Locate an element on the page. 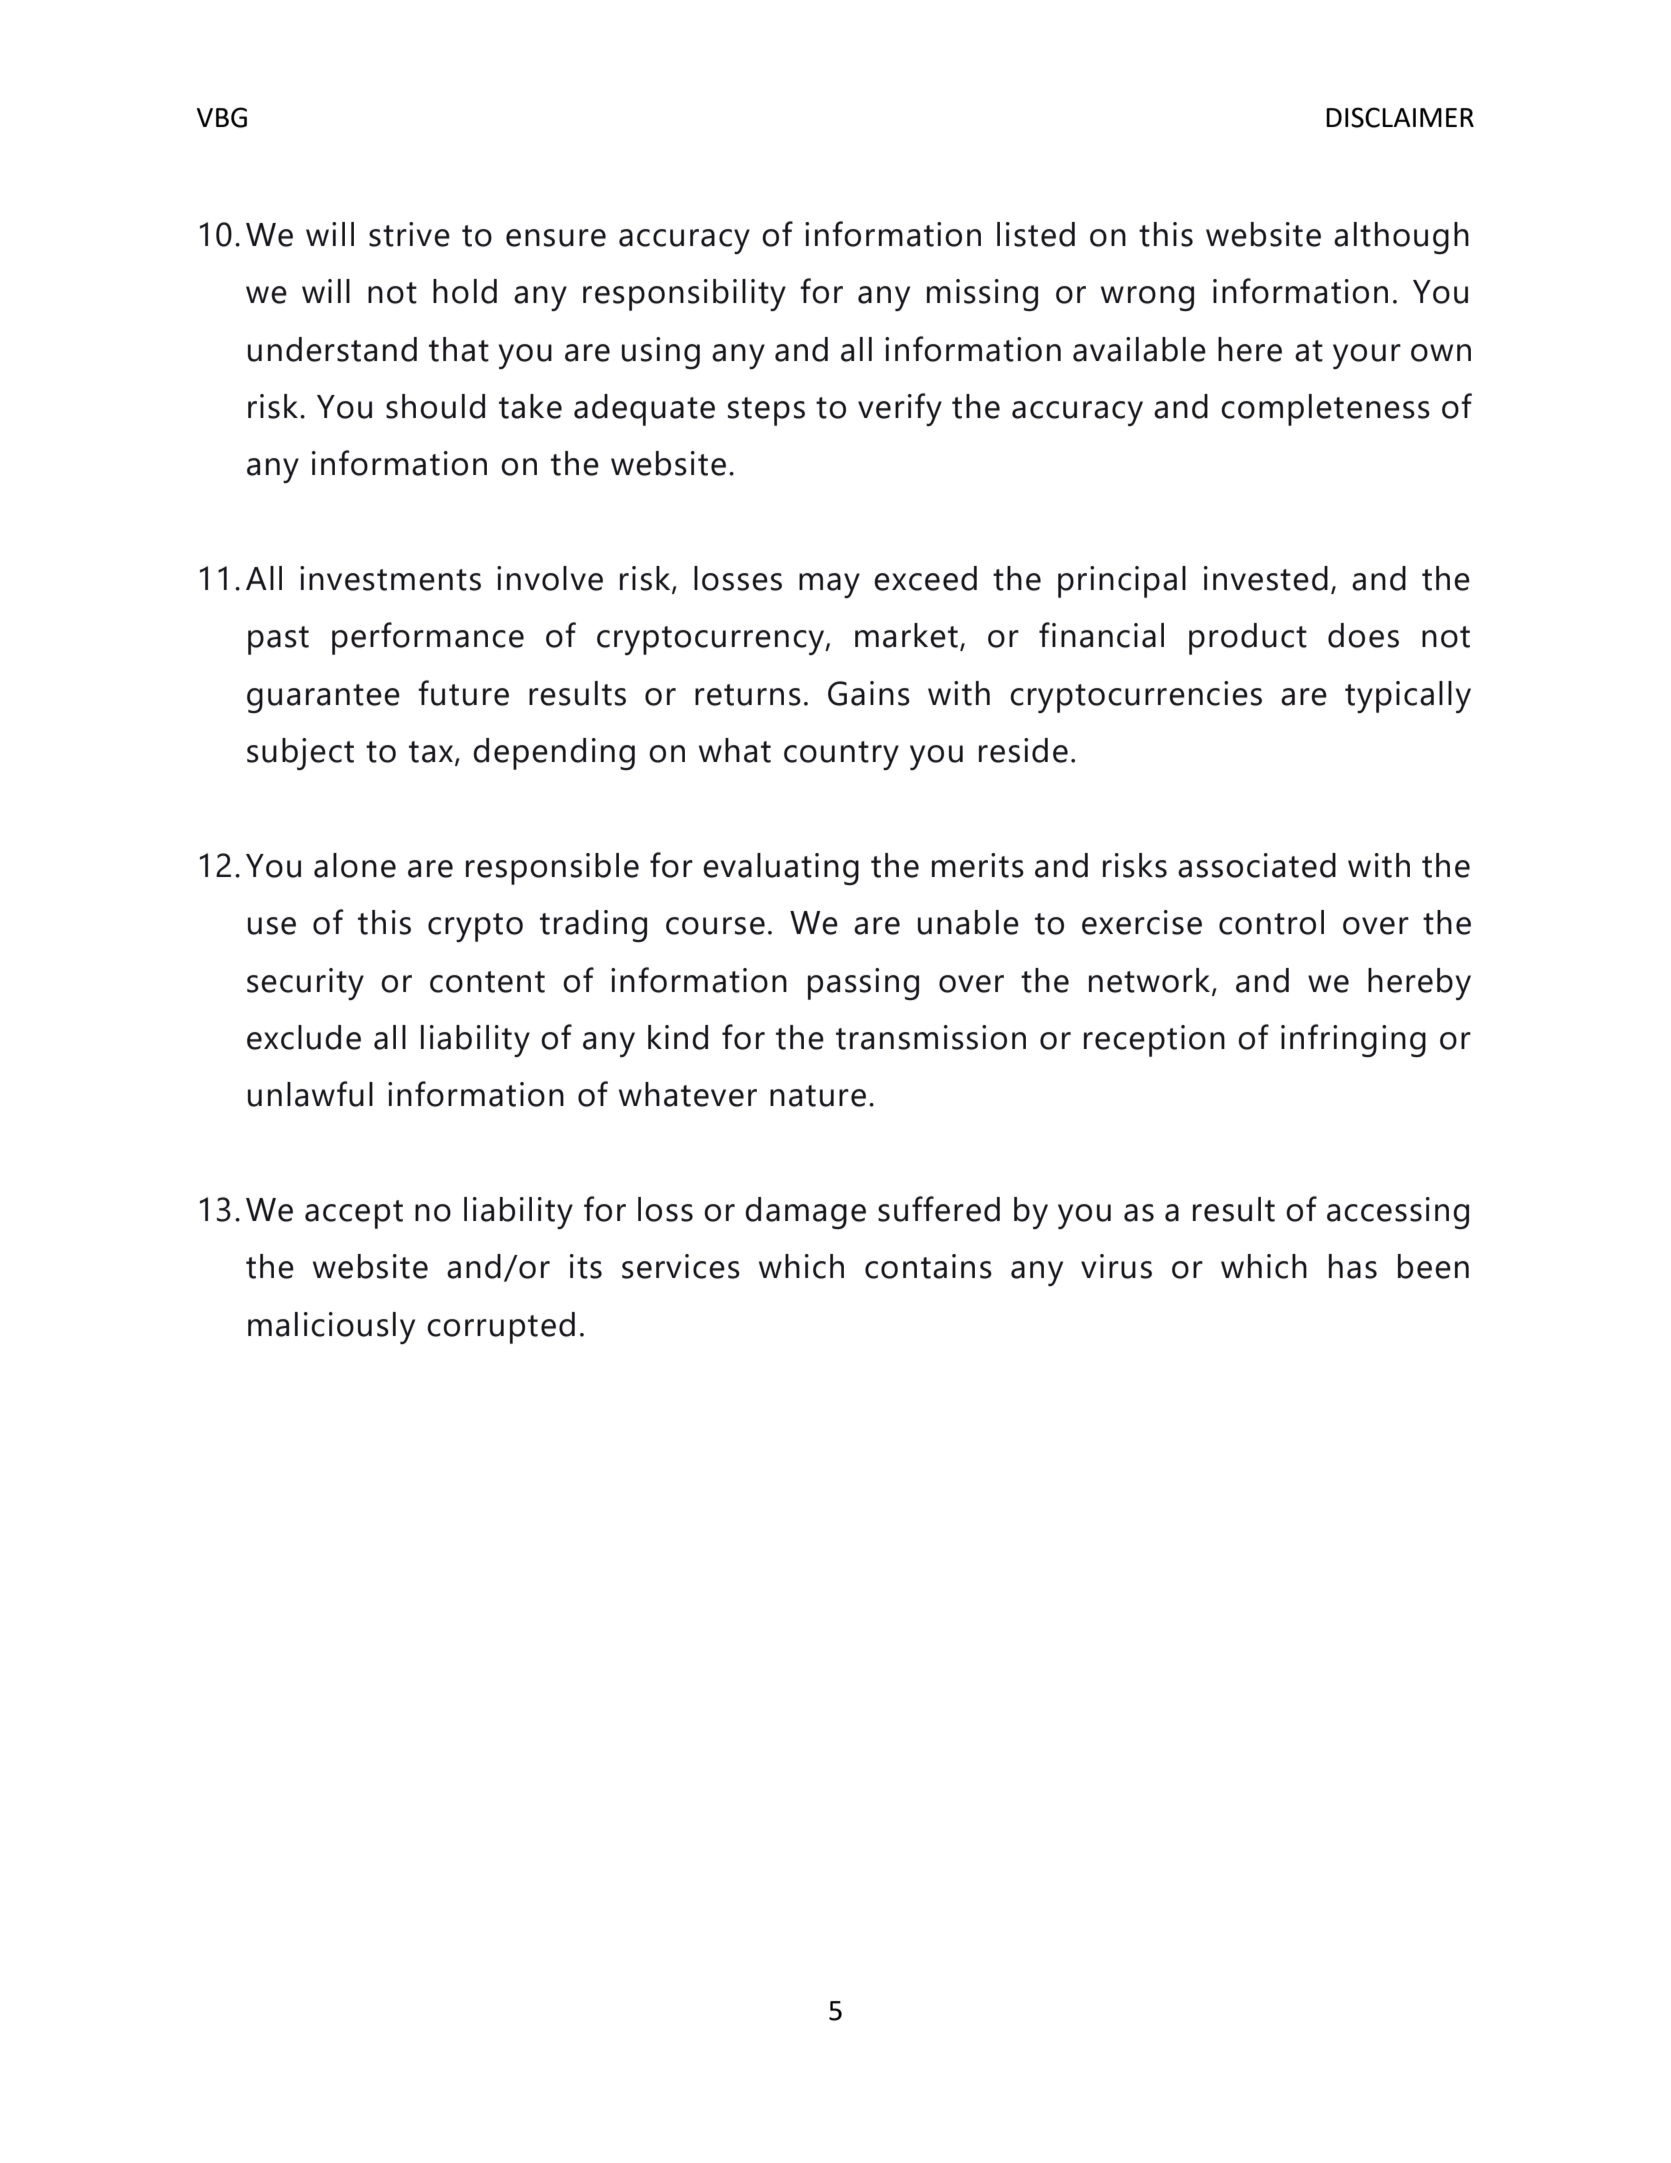 Image resolution: width=1671 pixels, height=2163 pixels. infringing is located at coordinates (1353, 1040).
